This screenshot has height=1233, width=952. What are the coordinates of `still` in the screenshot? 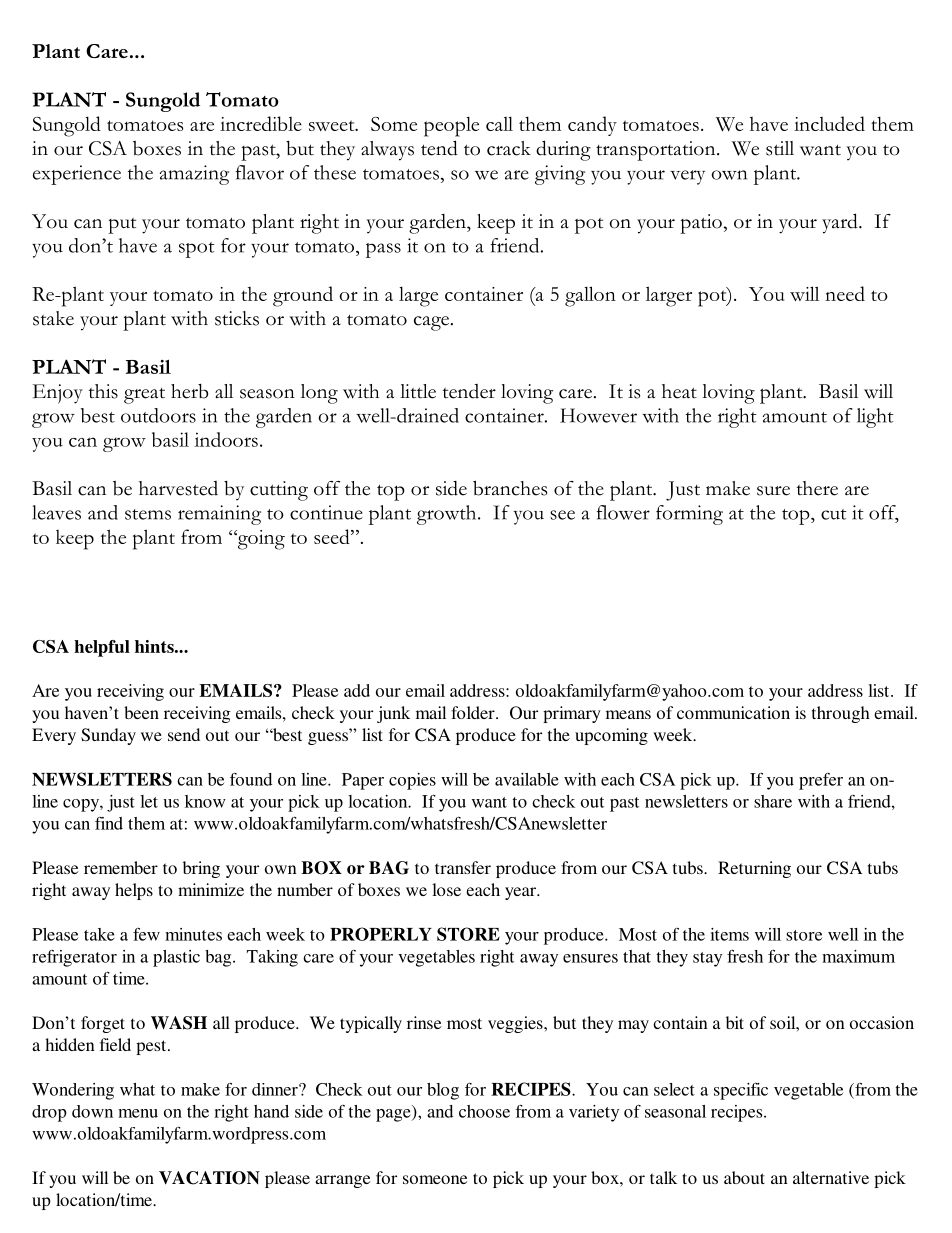 It's located at (780, 148).
